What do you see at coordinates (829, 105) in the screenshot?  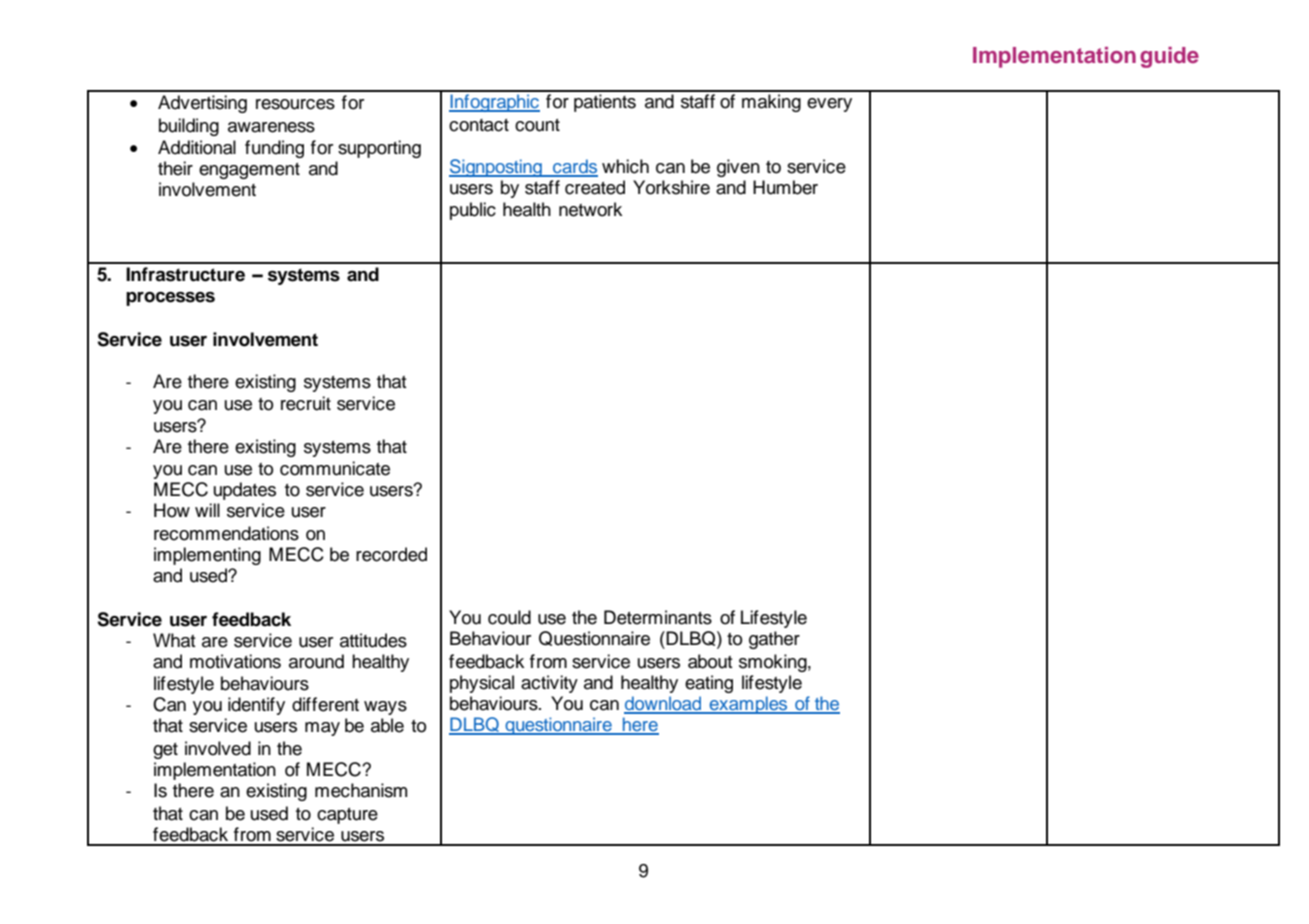 I see `every` at bounding box center [829, 105].
